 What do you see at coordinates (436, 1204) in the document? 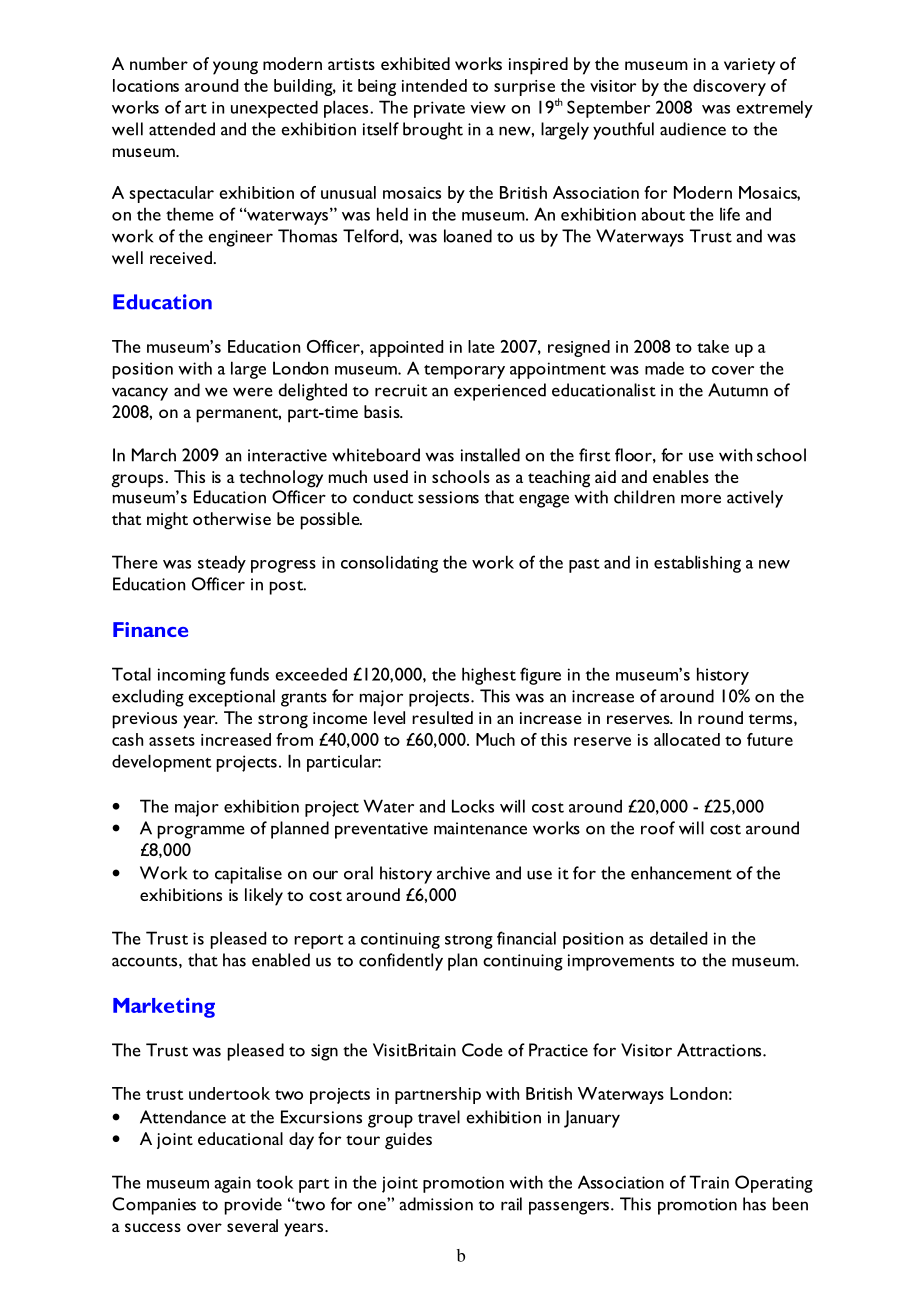
I see `admission` at bounding box center [436, 1204].
